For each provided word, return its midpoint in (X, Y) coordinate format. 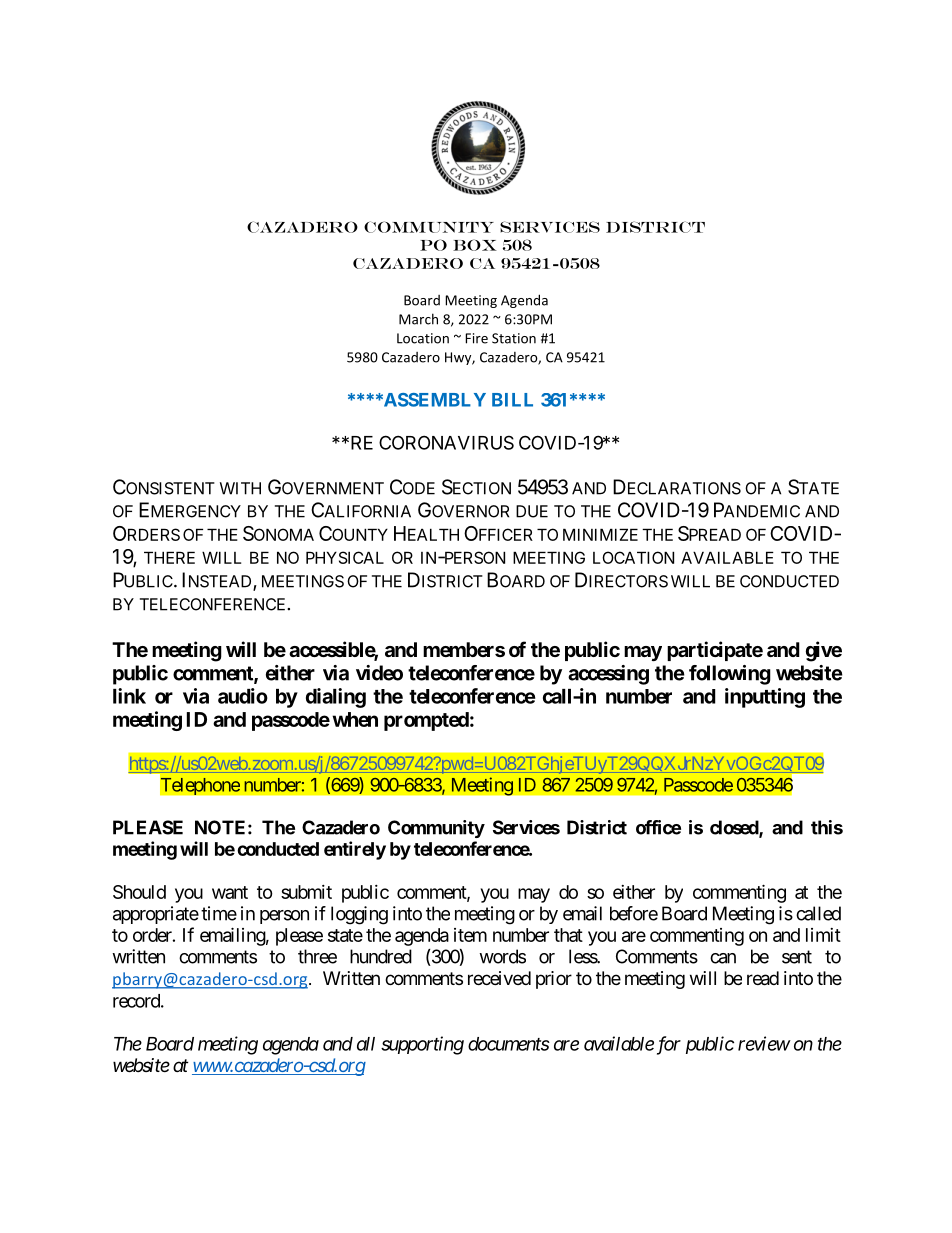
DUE (532, 511)
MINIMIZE (600, 534)
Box (475, 245)
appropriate (156, 915)
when (355, 719)
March (418, 319)
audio (243, 696)
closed (735, 828)
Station (514, 338)
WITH (240, 488)
